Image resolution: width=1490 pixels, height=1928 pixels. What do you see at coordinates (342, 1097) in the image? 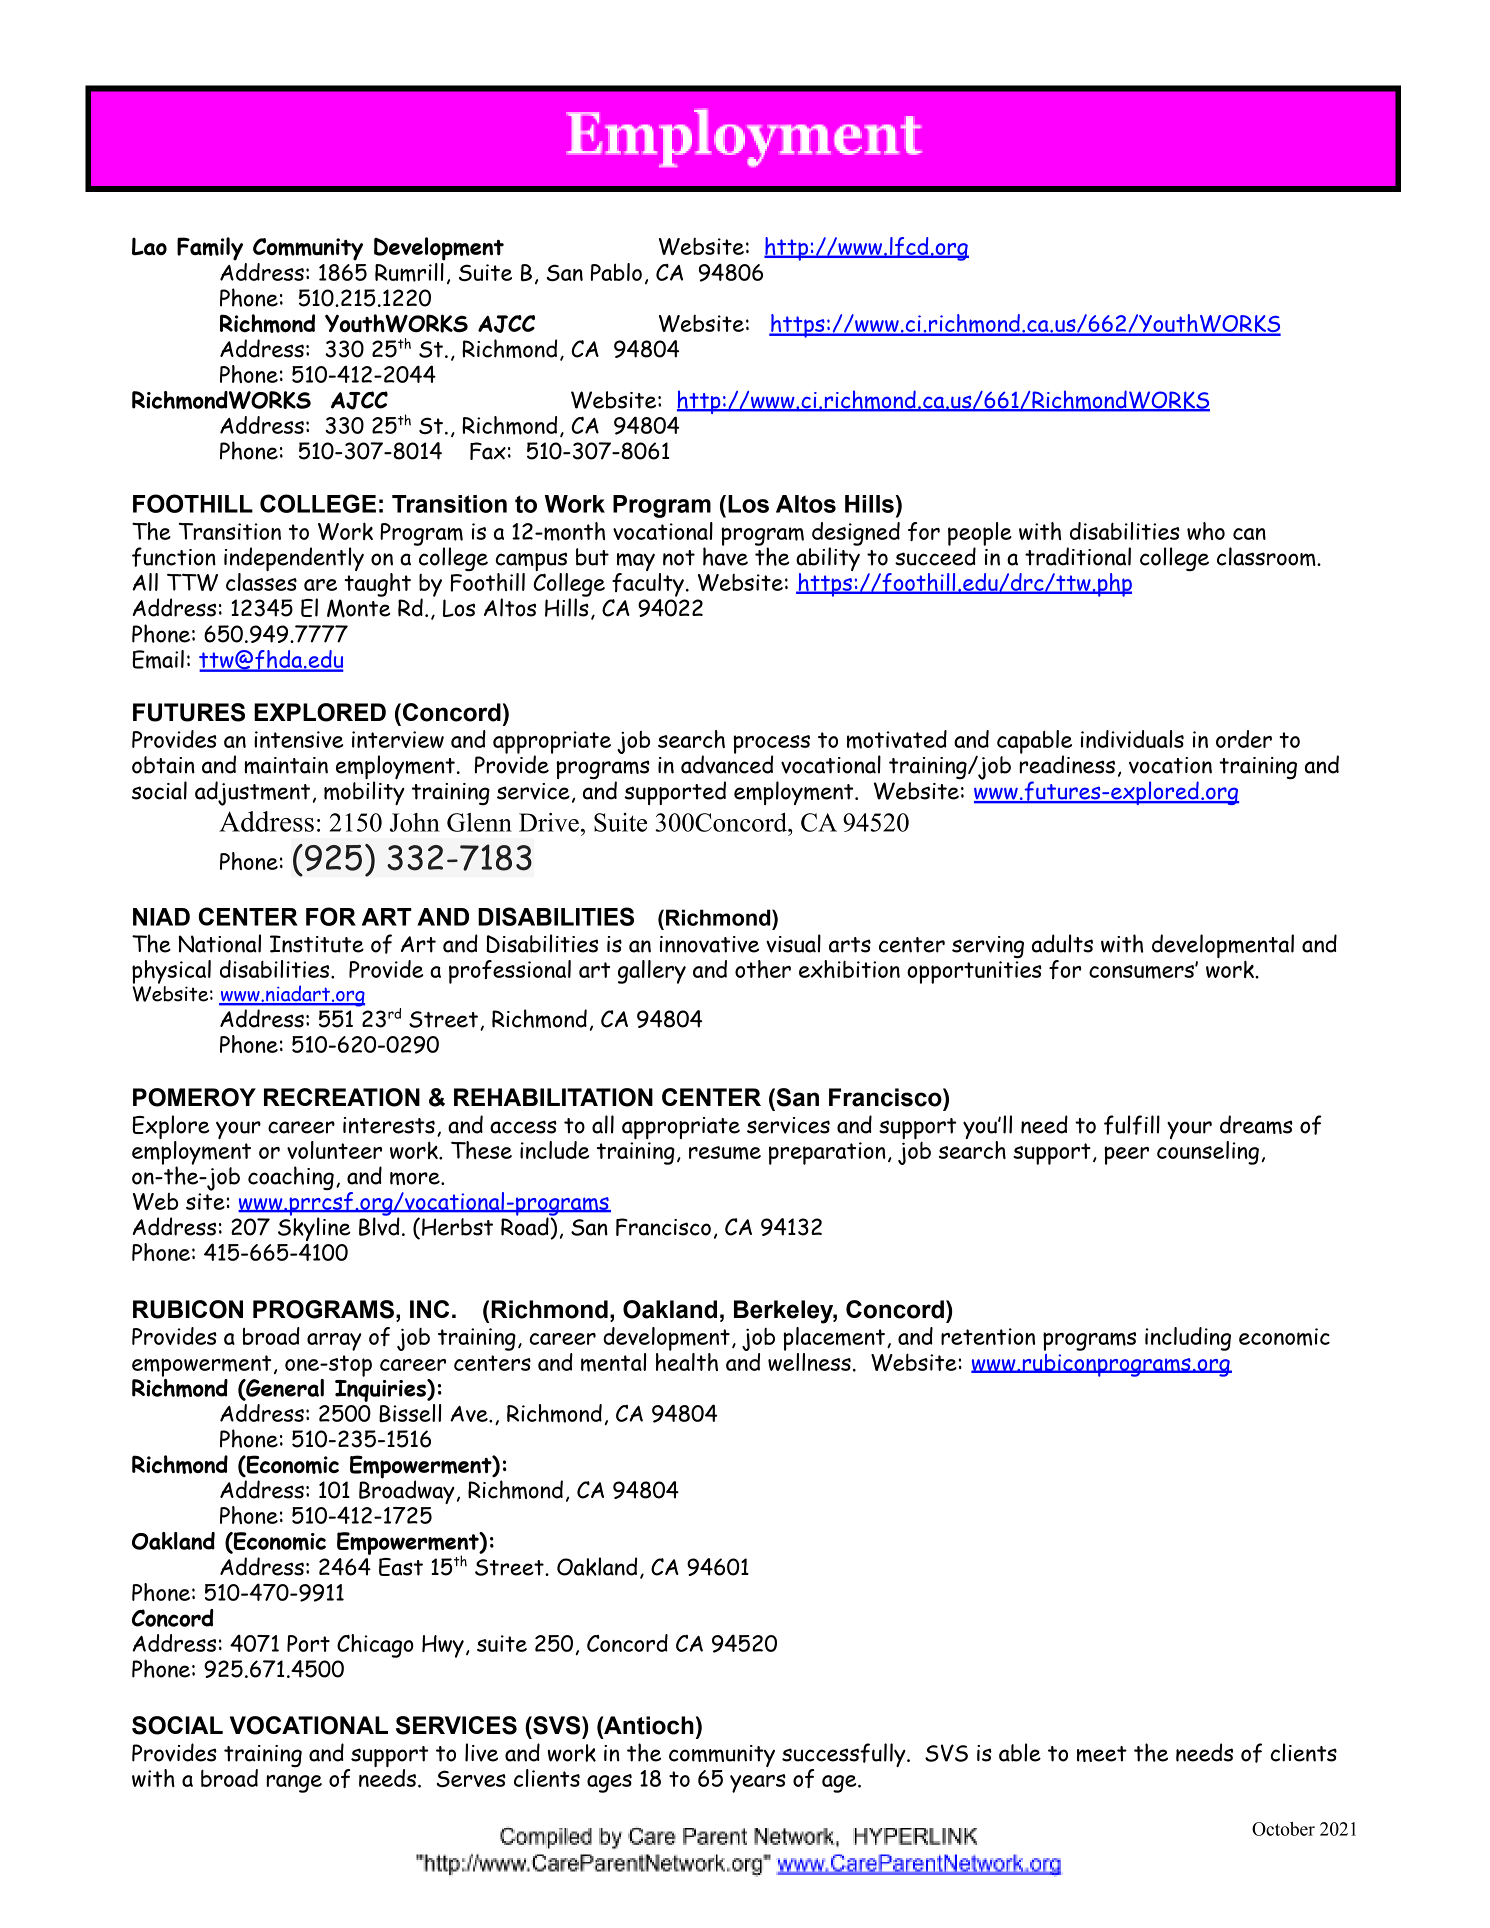
I see `RECREATION` at bounding box center [342, 1097].
